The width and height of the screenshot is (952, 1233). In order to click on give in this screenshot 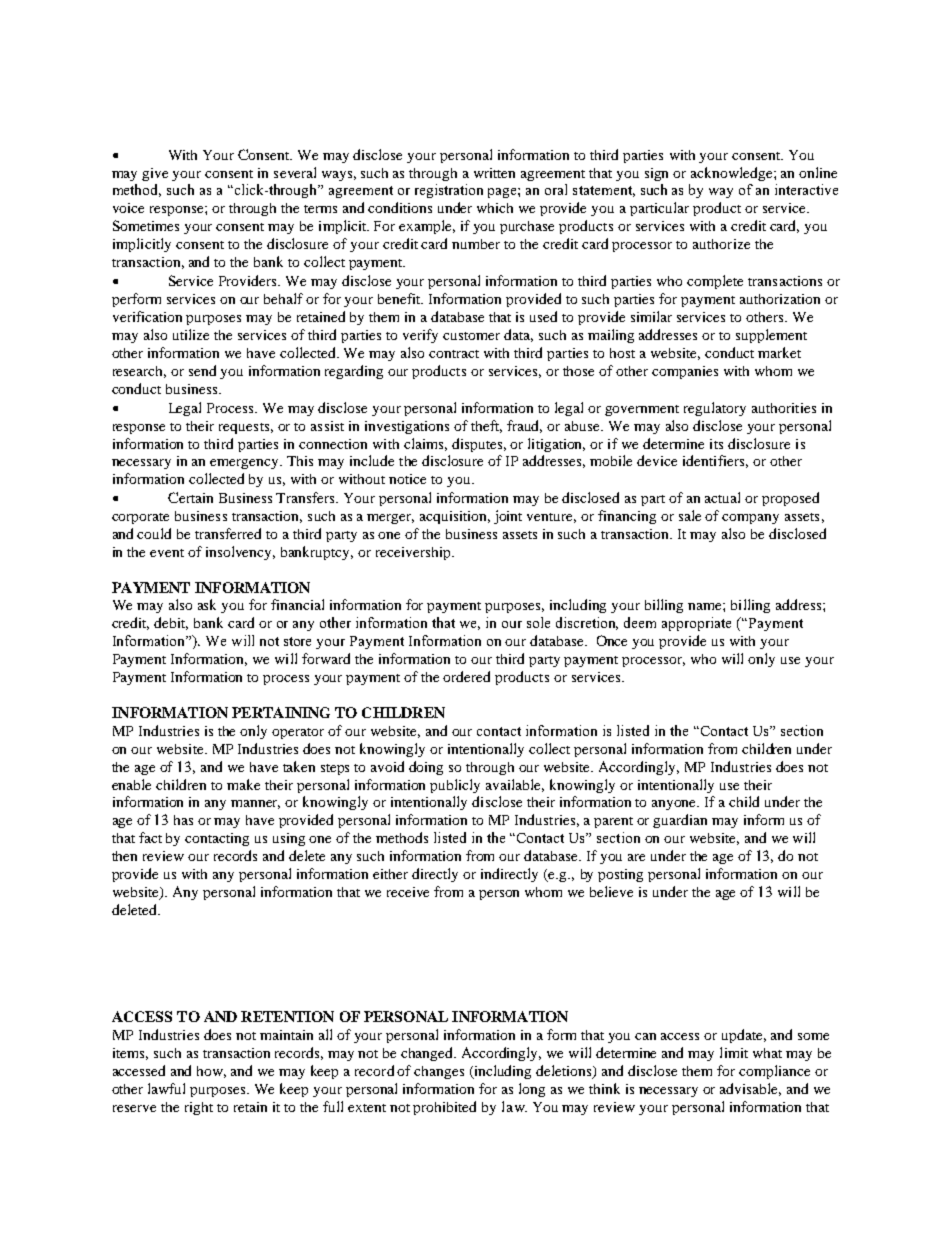, I will do `click(155, 174)`.
